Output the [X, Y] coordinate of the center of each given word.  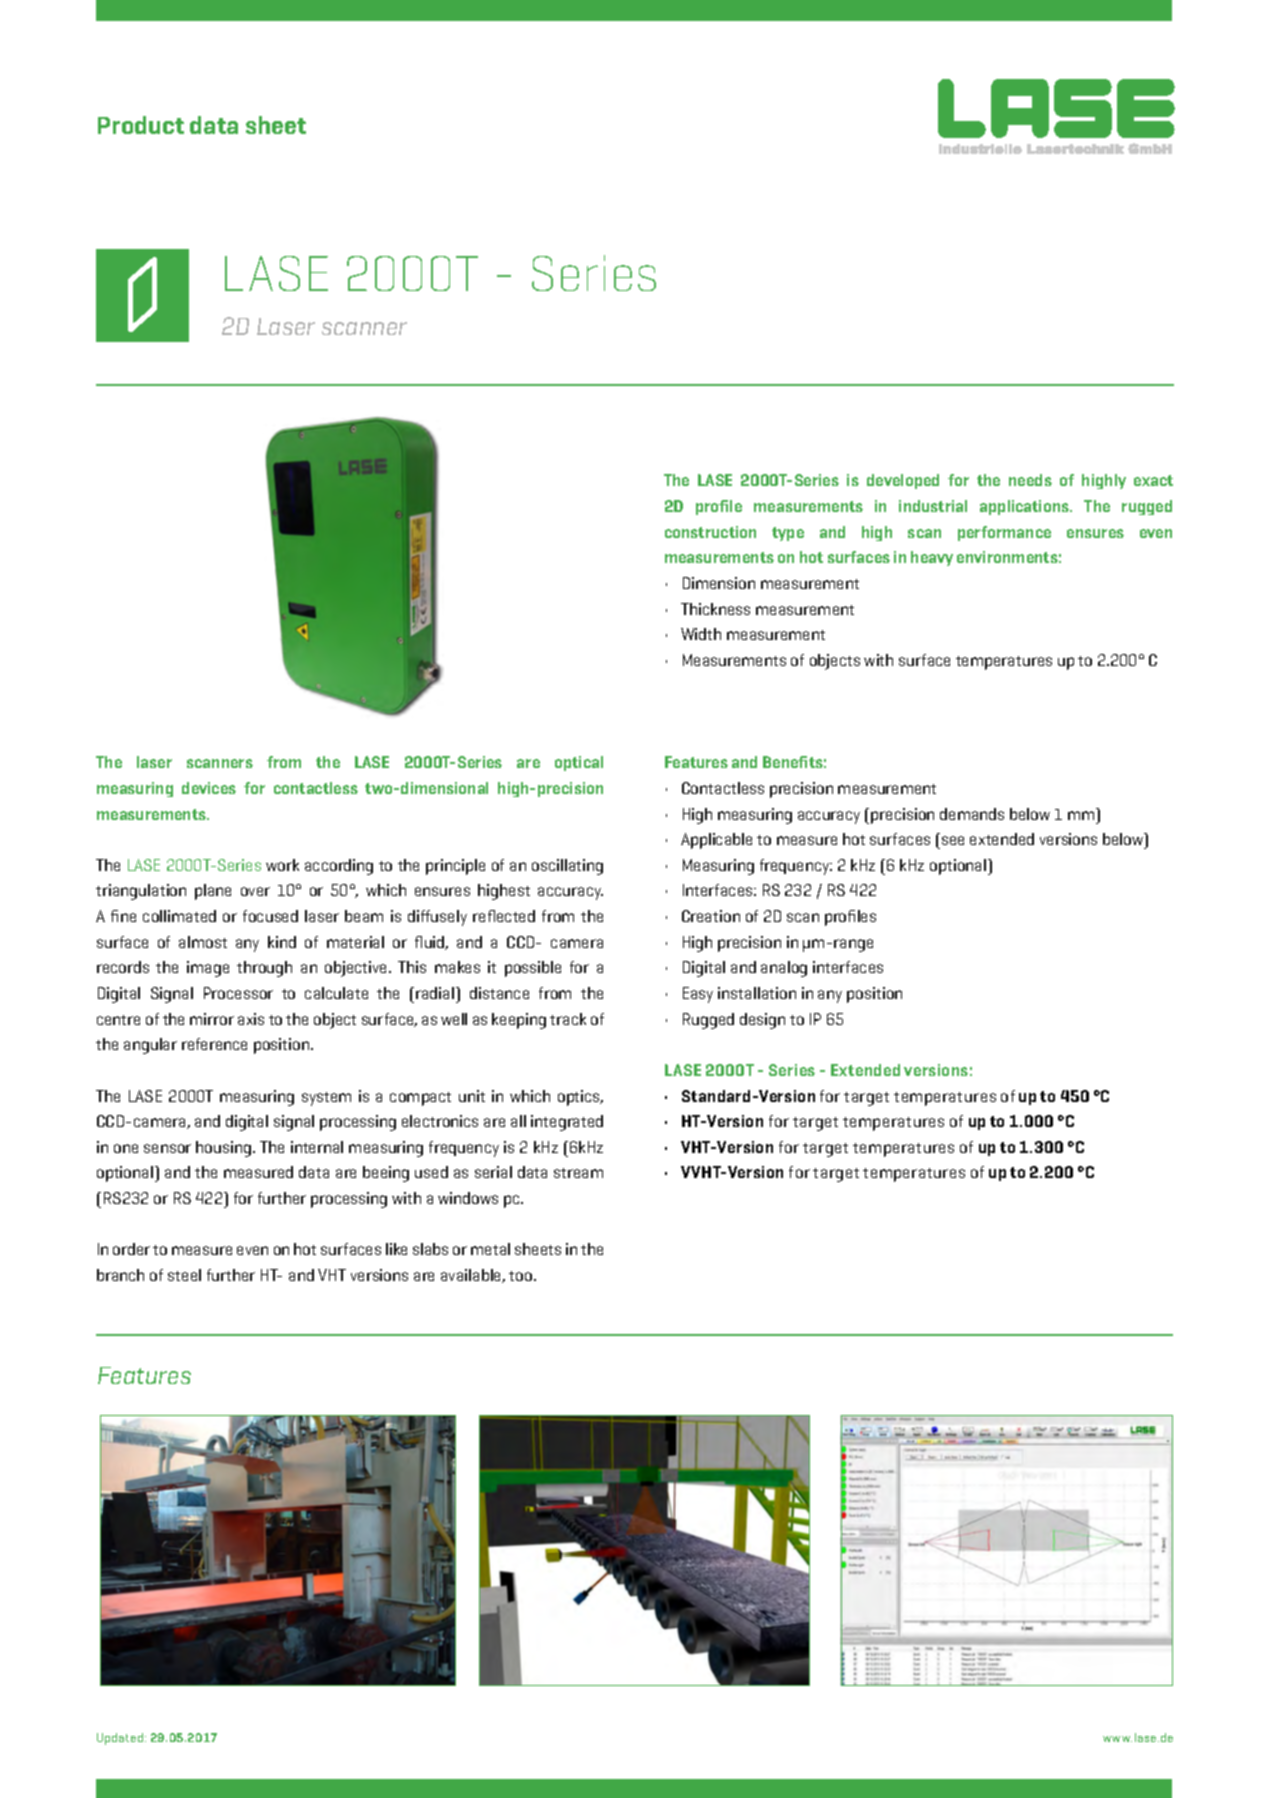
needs [1030, 480]
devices [209, 788]
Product [141, 125]
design [762, 1021]
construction [710, 532]
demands [972, 814]
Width [701, 634]
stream [578, 1173]
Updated [121, 1739]
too [522, 1276]
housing [225, 1149]
